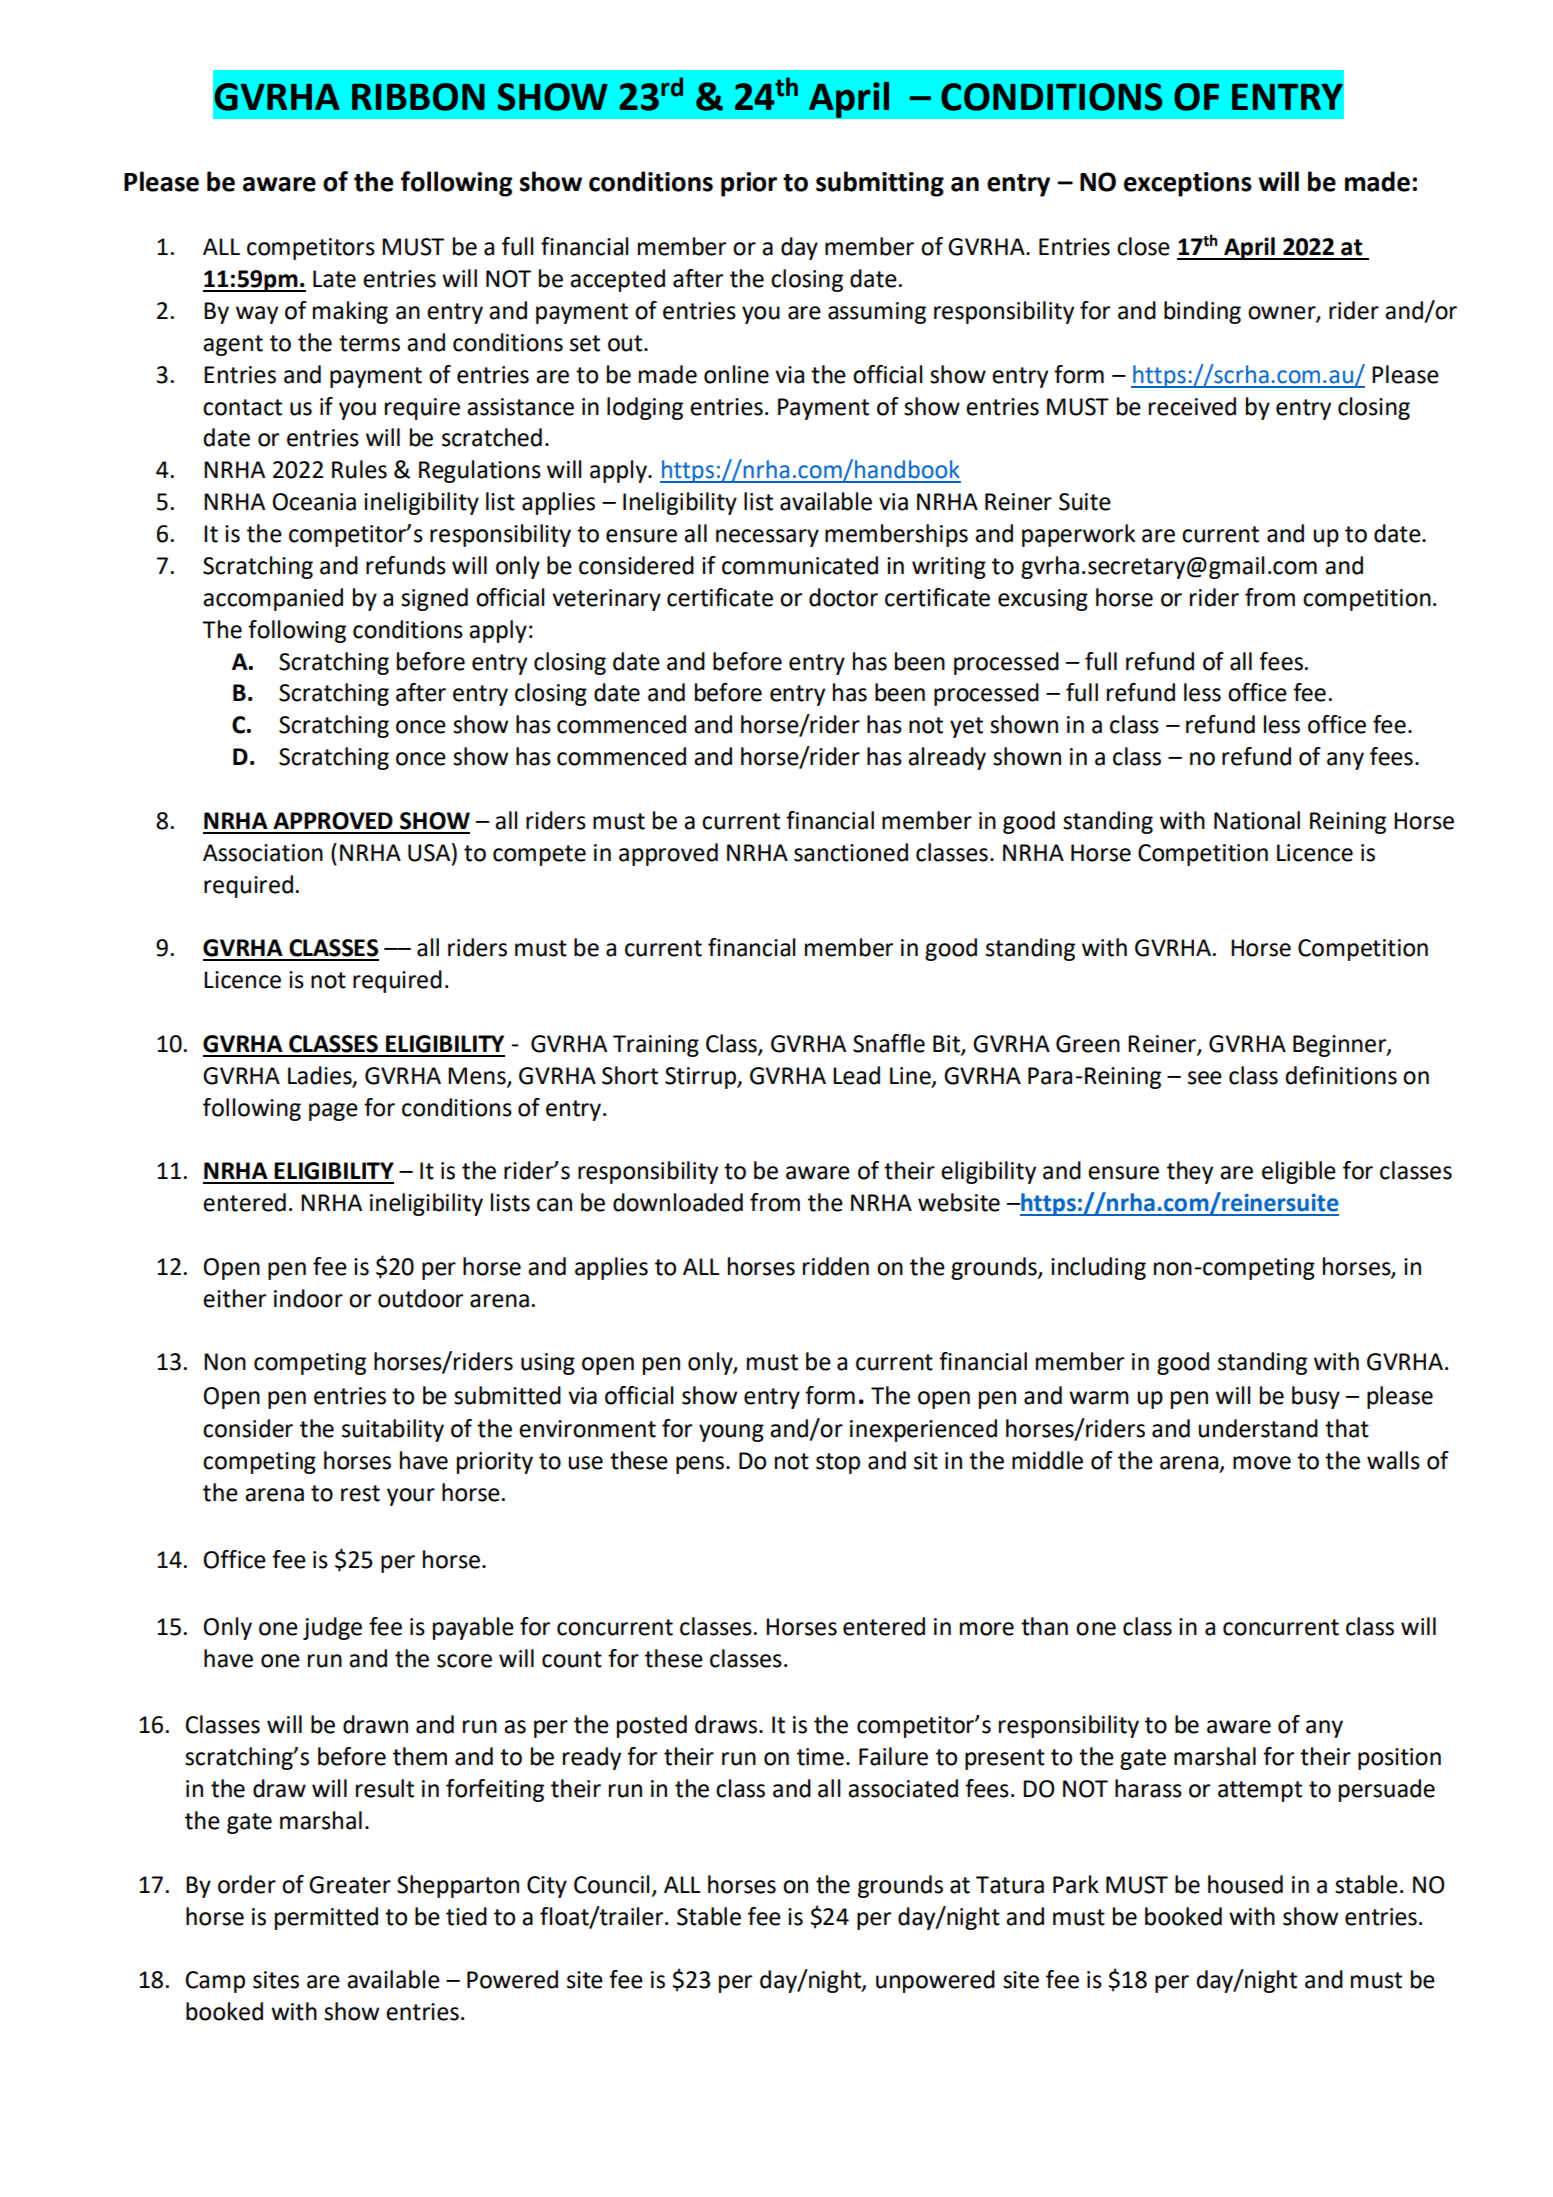 The height and width of the screenshot is (2197, 1553). Describe the element at coordinates (1078, 535) in the screenshot. I see `paperwork` at that location.
